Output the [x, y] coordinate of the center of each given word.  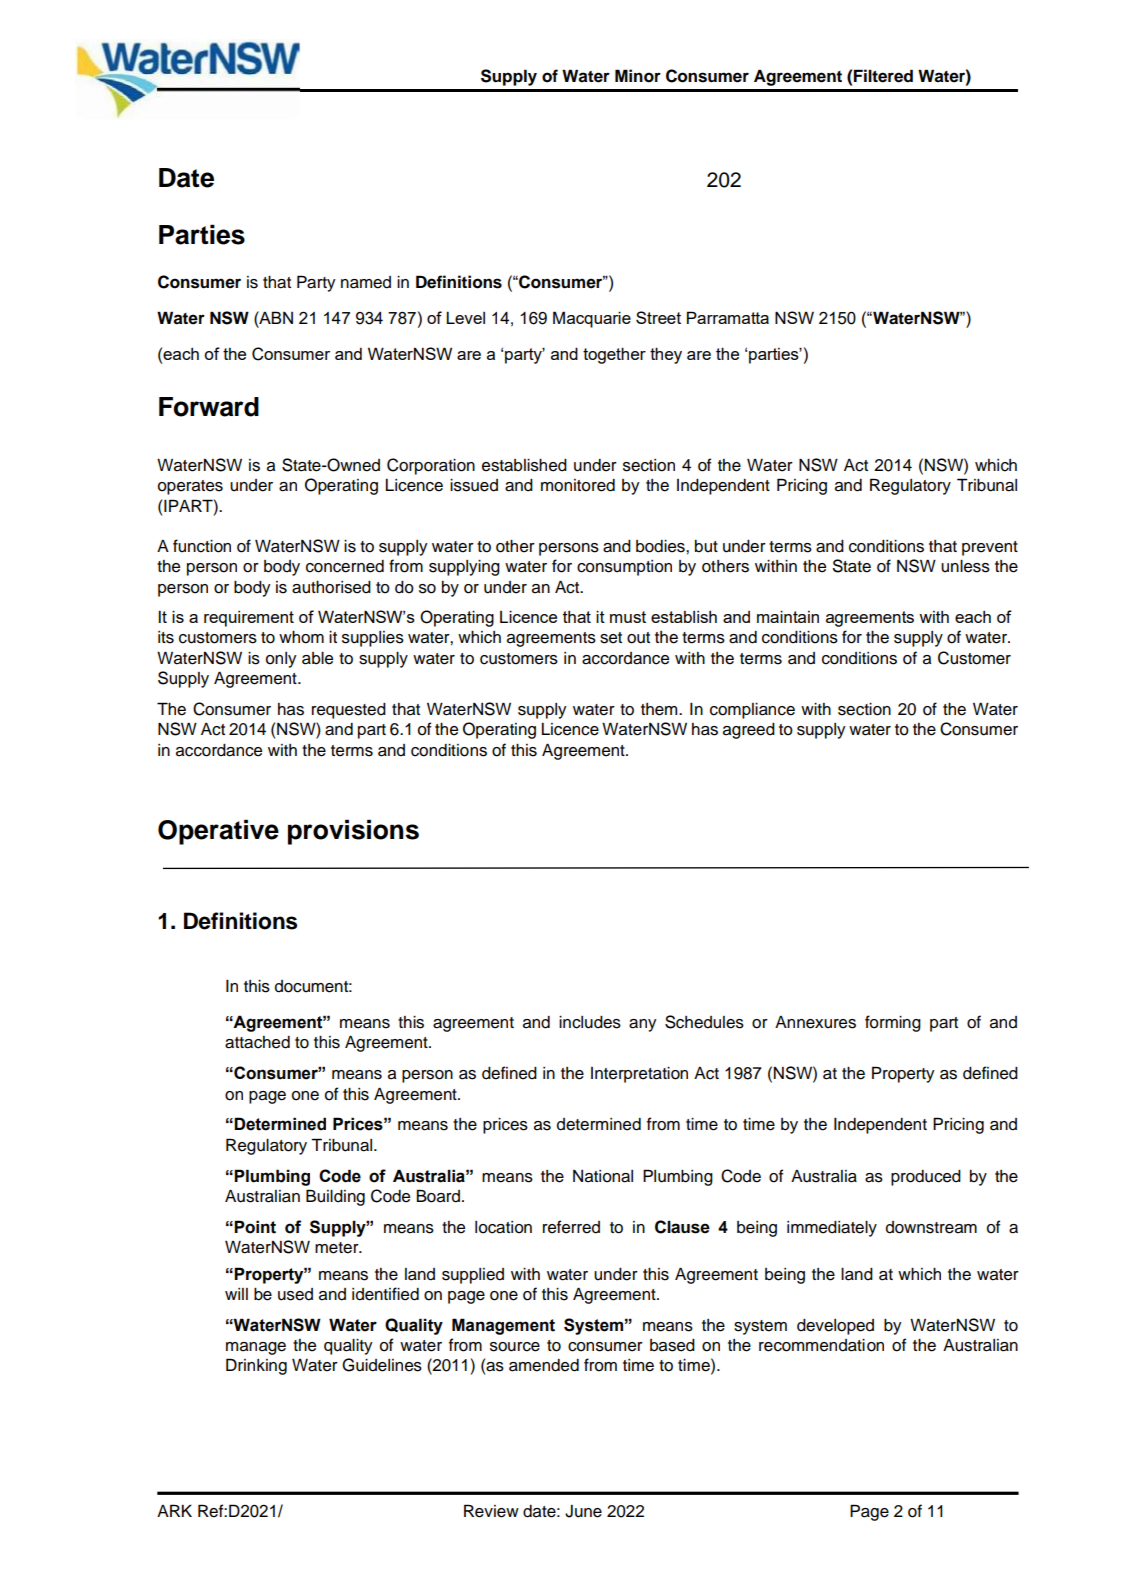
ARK [174, 1510]
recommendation [821, 1345]
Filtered [883, 76]
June [583, 1511]
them [660, 709]
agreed [749, 731]
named [366, 282]
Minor [638, 76]
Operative [218, 832]
